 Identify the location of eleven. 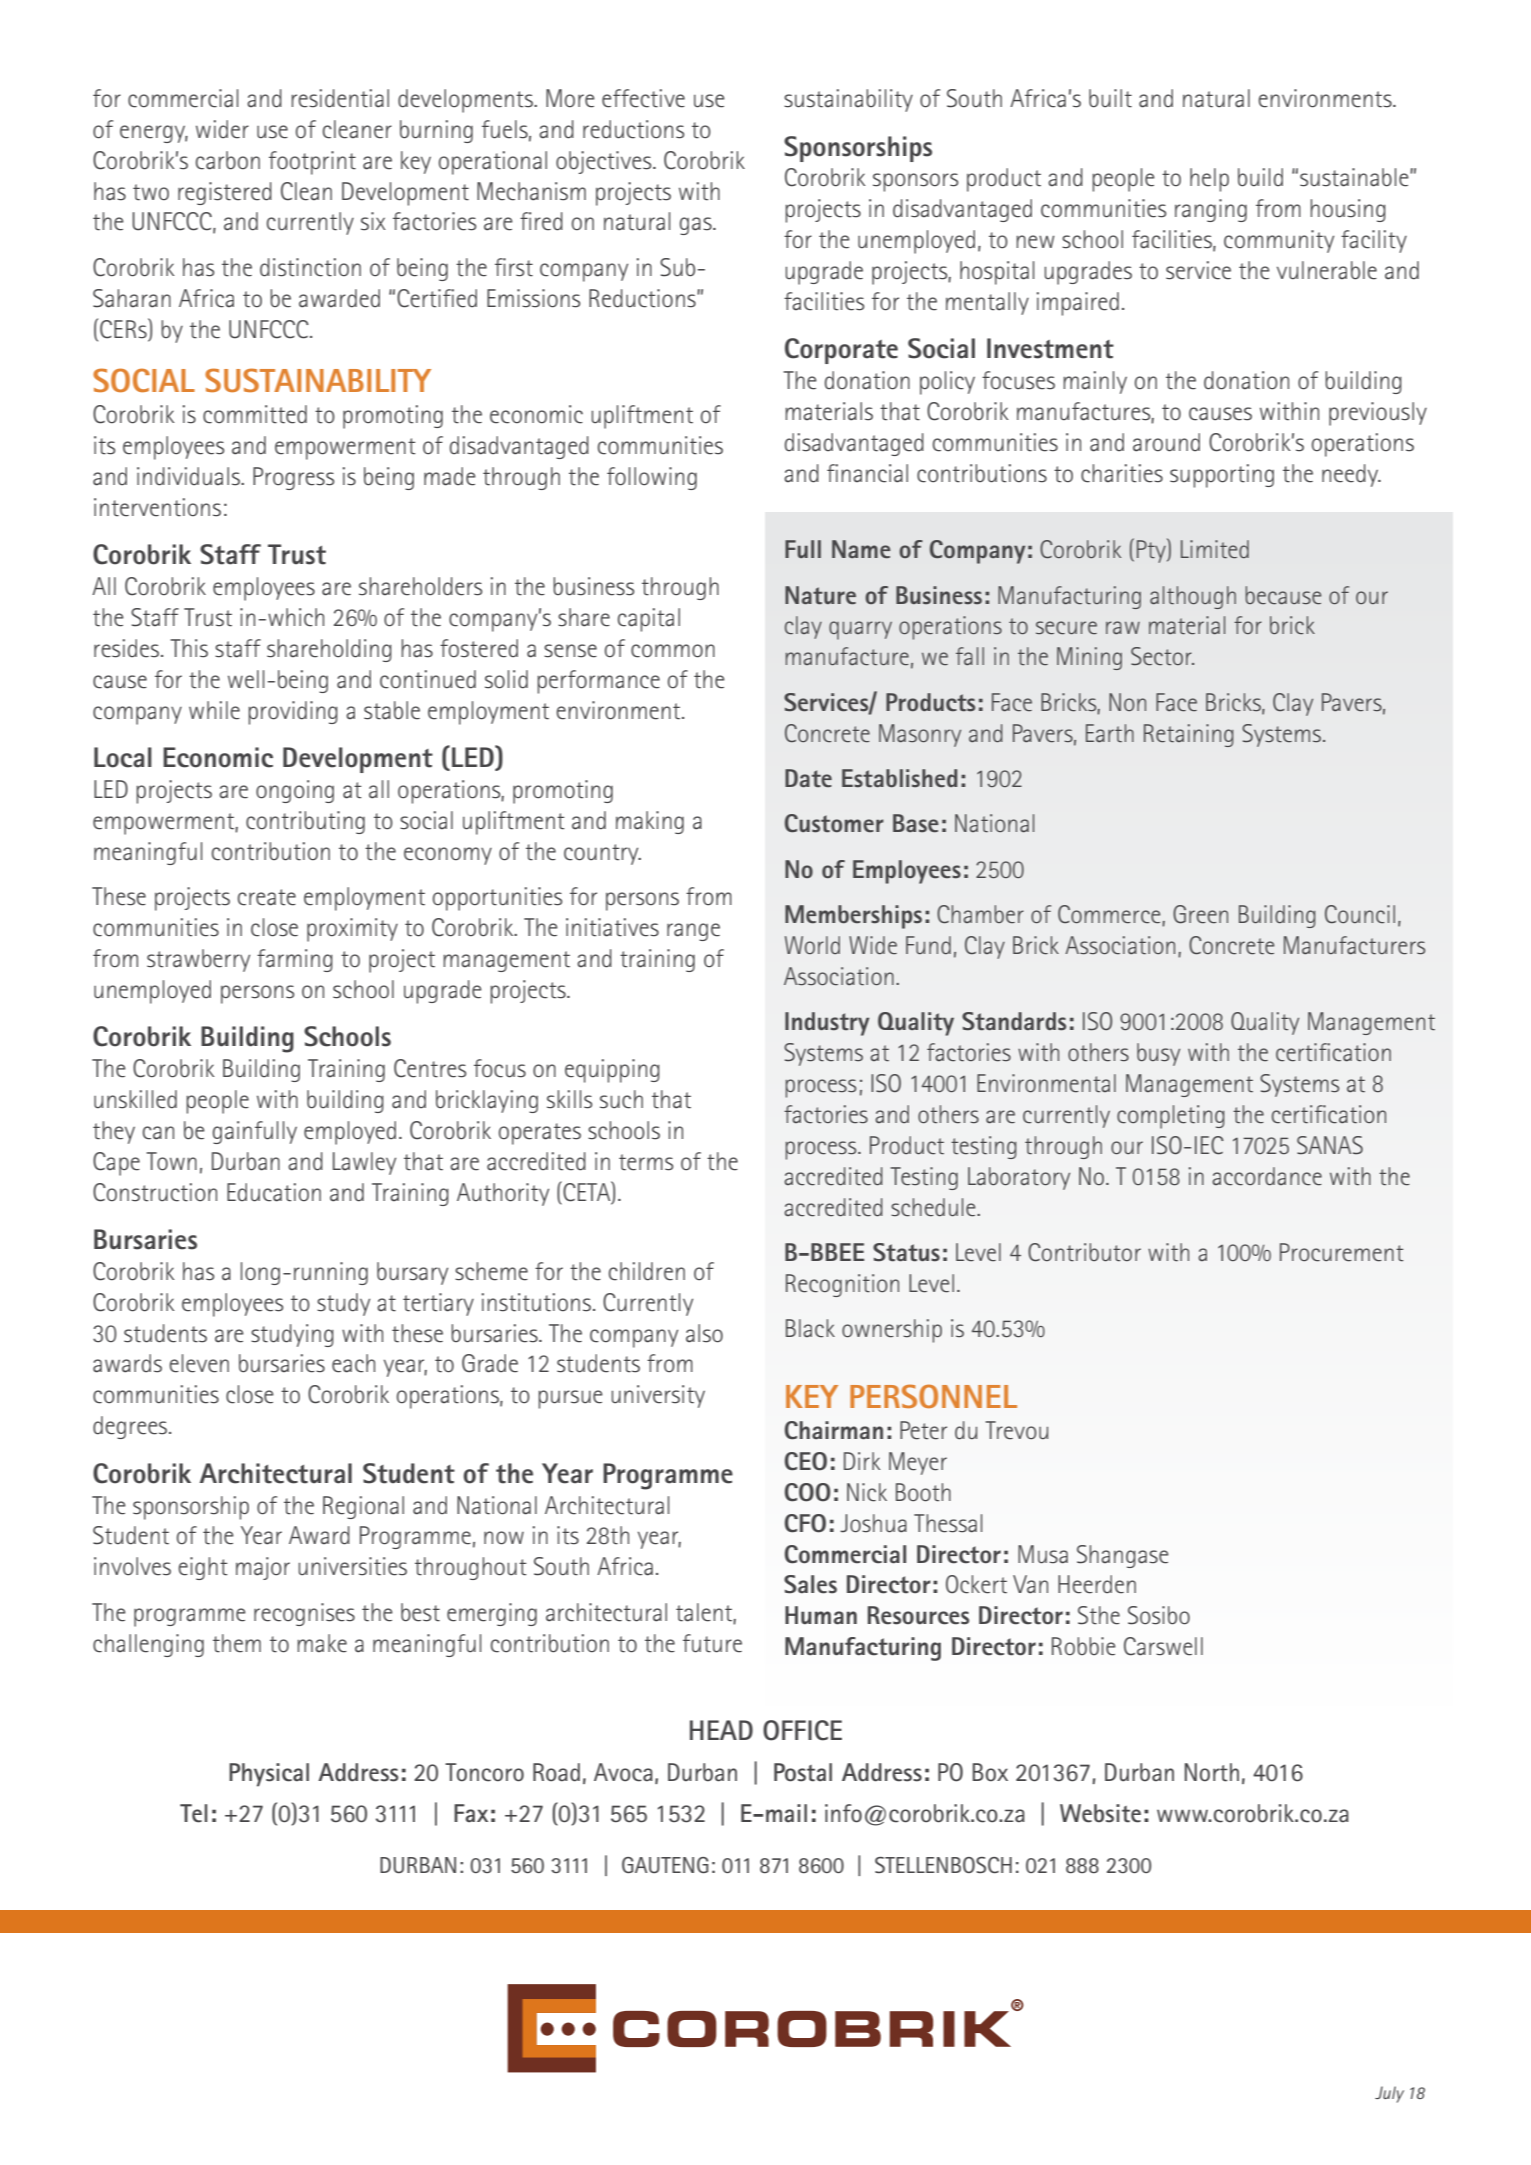
(199, 1363).
